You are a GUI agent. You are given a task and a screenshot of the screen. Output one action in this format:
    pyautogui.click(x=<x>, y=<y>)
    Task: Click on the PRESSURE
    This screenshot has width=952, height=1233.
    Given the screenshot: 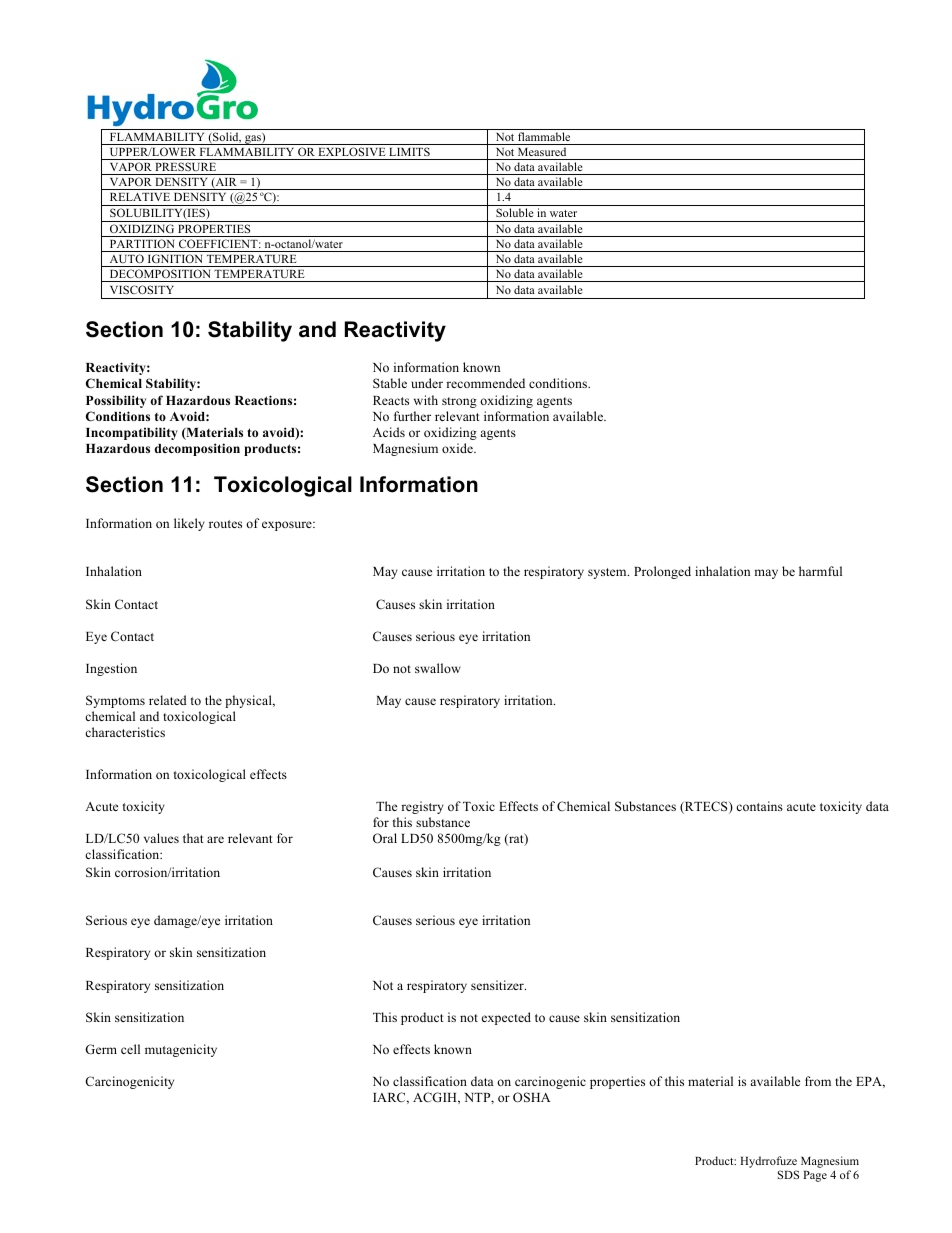 What is the action you would take?
    pyautogui.click(x=186, y=168)
